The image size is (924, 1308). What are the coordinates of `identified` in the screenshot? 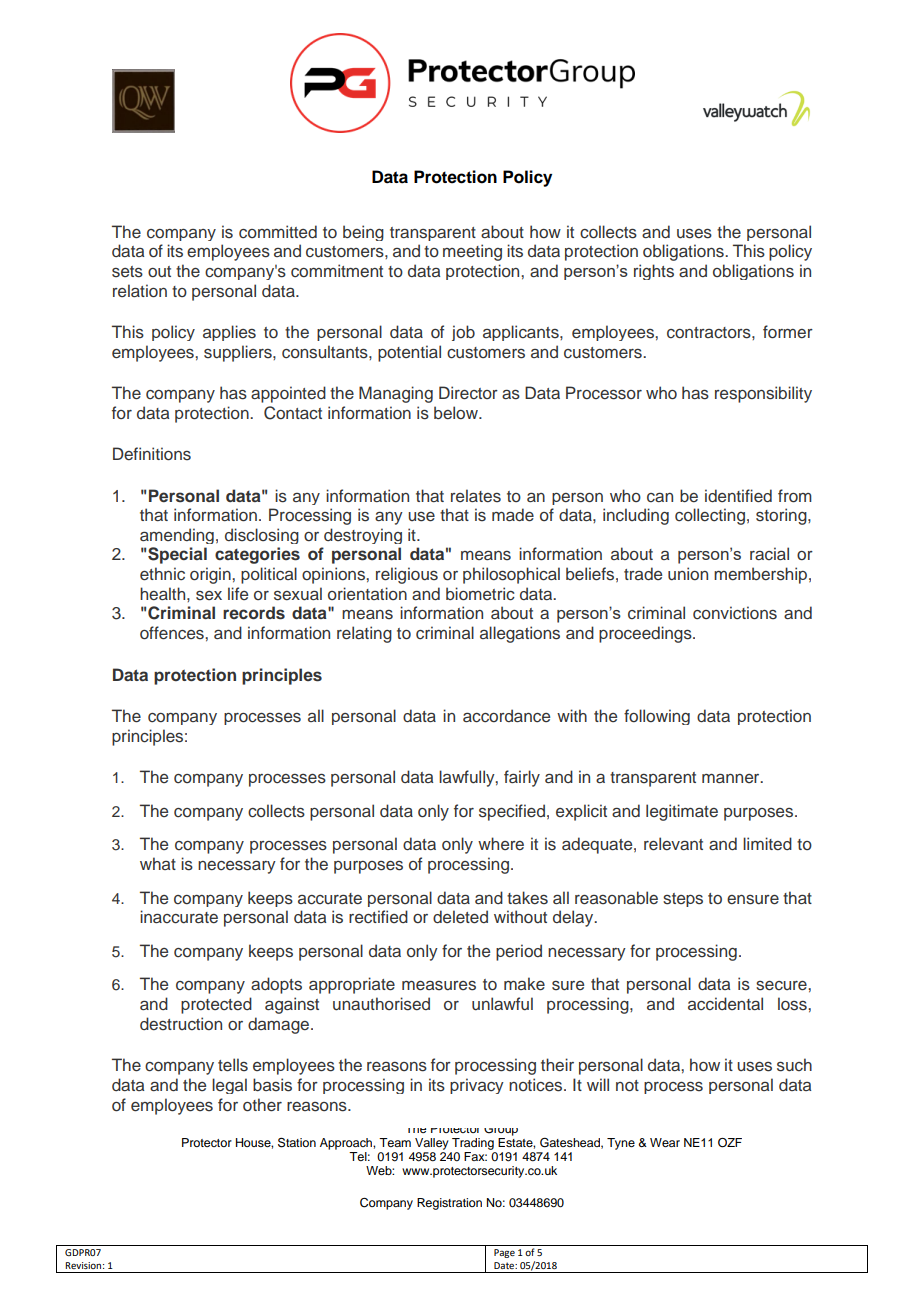 It's located at (738, 496).
